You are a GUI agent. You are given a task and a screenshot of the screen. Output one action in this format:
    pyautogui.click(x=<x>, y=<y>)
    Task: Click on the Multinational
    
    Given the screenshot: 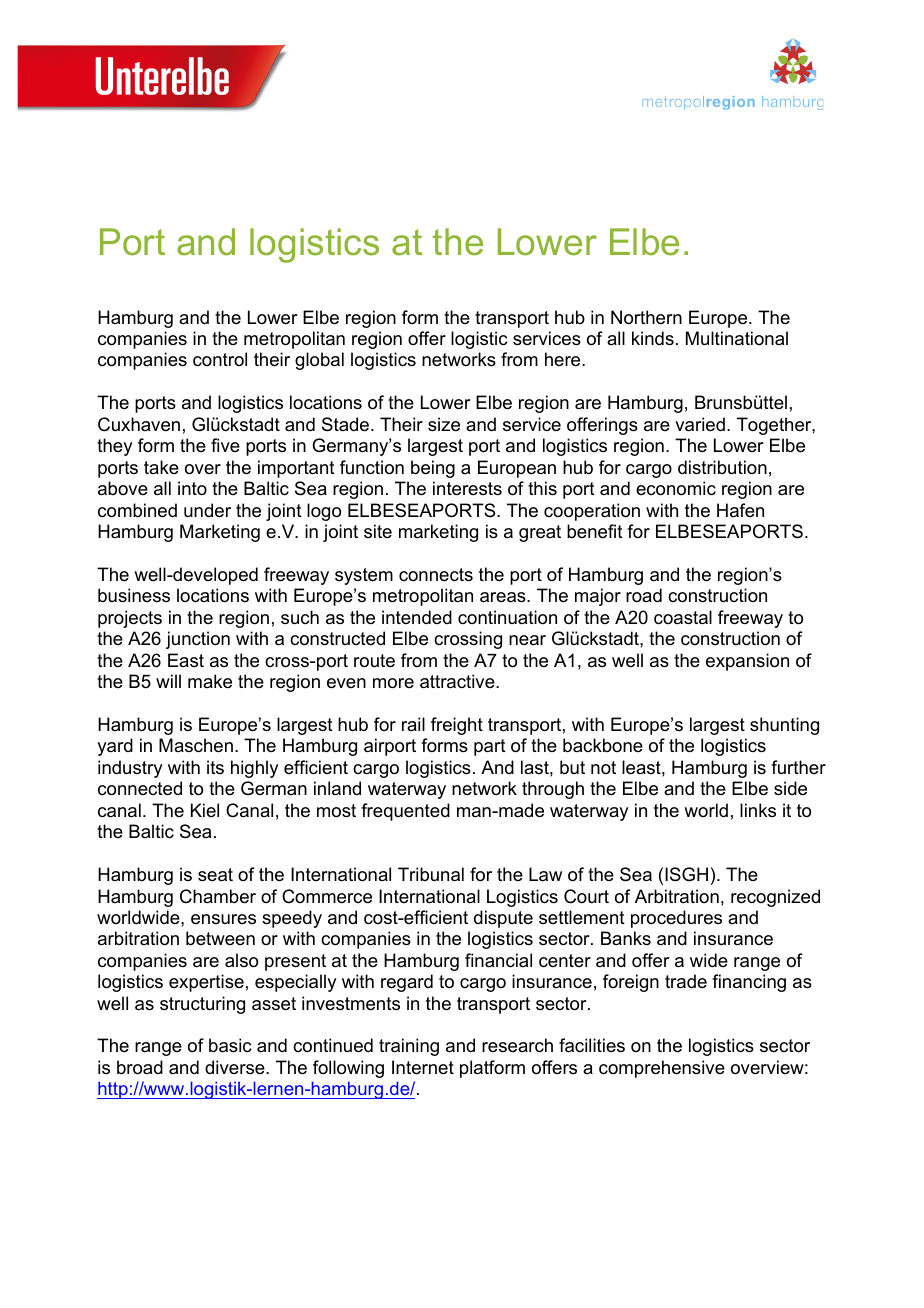 What is the action you would take?
    pyautogui.click(x=737, y=338)
